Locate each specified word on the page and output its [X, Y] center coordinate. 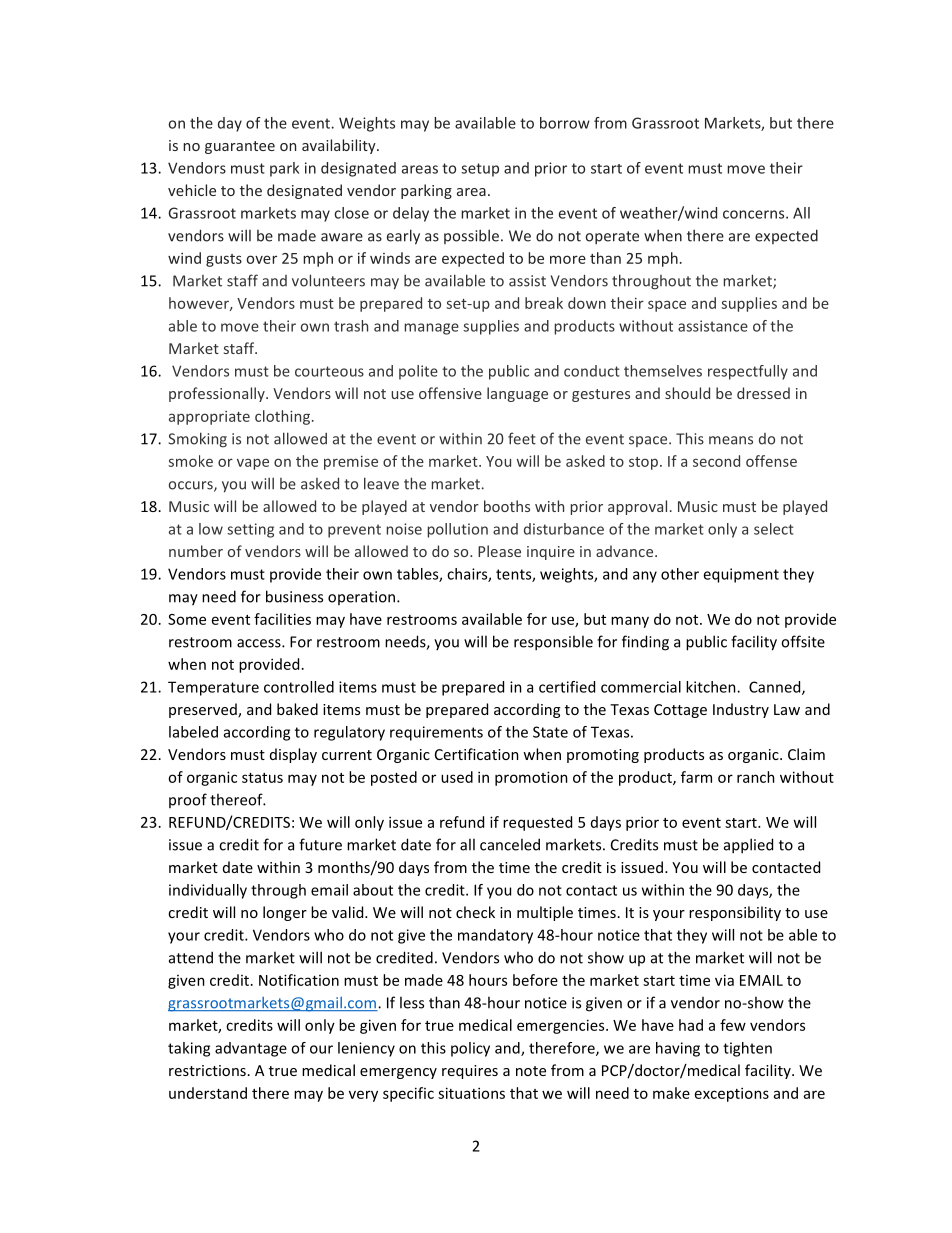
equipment [741, 575]
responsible [553, 643]
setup [480, 170]
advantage [251, 1049]
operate [612, 237]
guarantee [240, 147]
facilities [282, 619]
